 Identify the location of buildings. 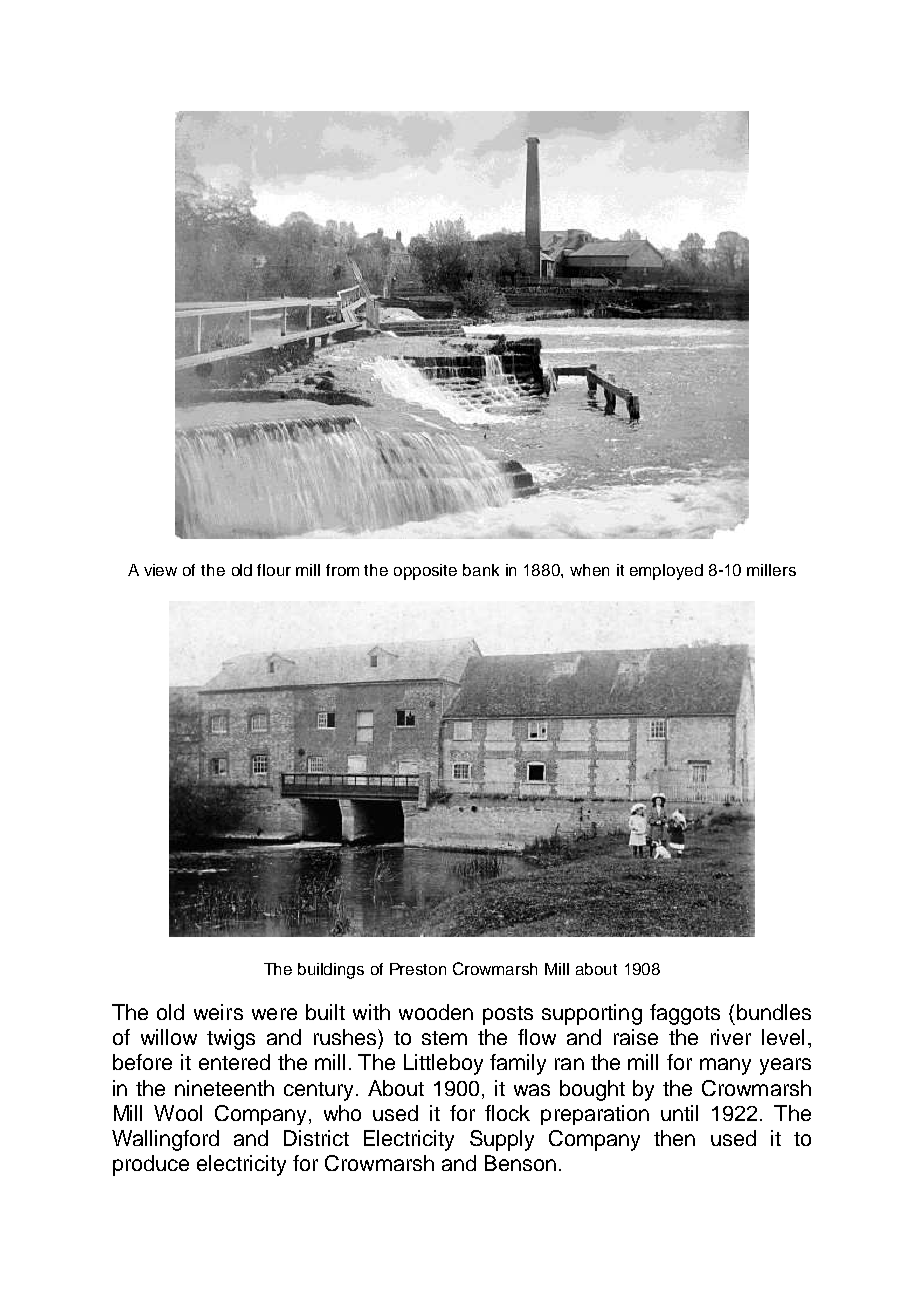
(331, 971).
